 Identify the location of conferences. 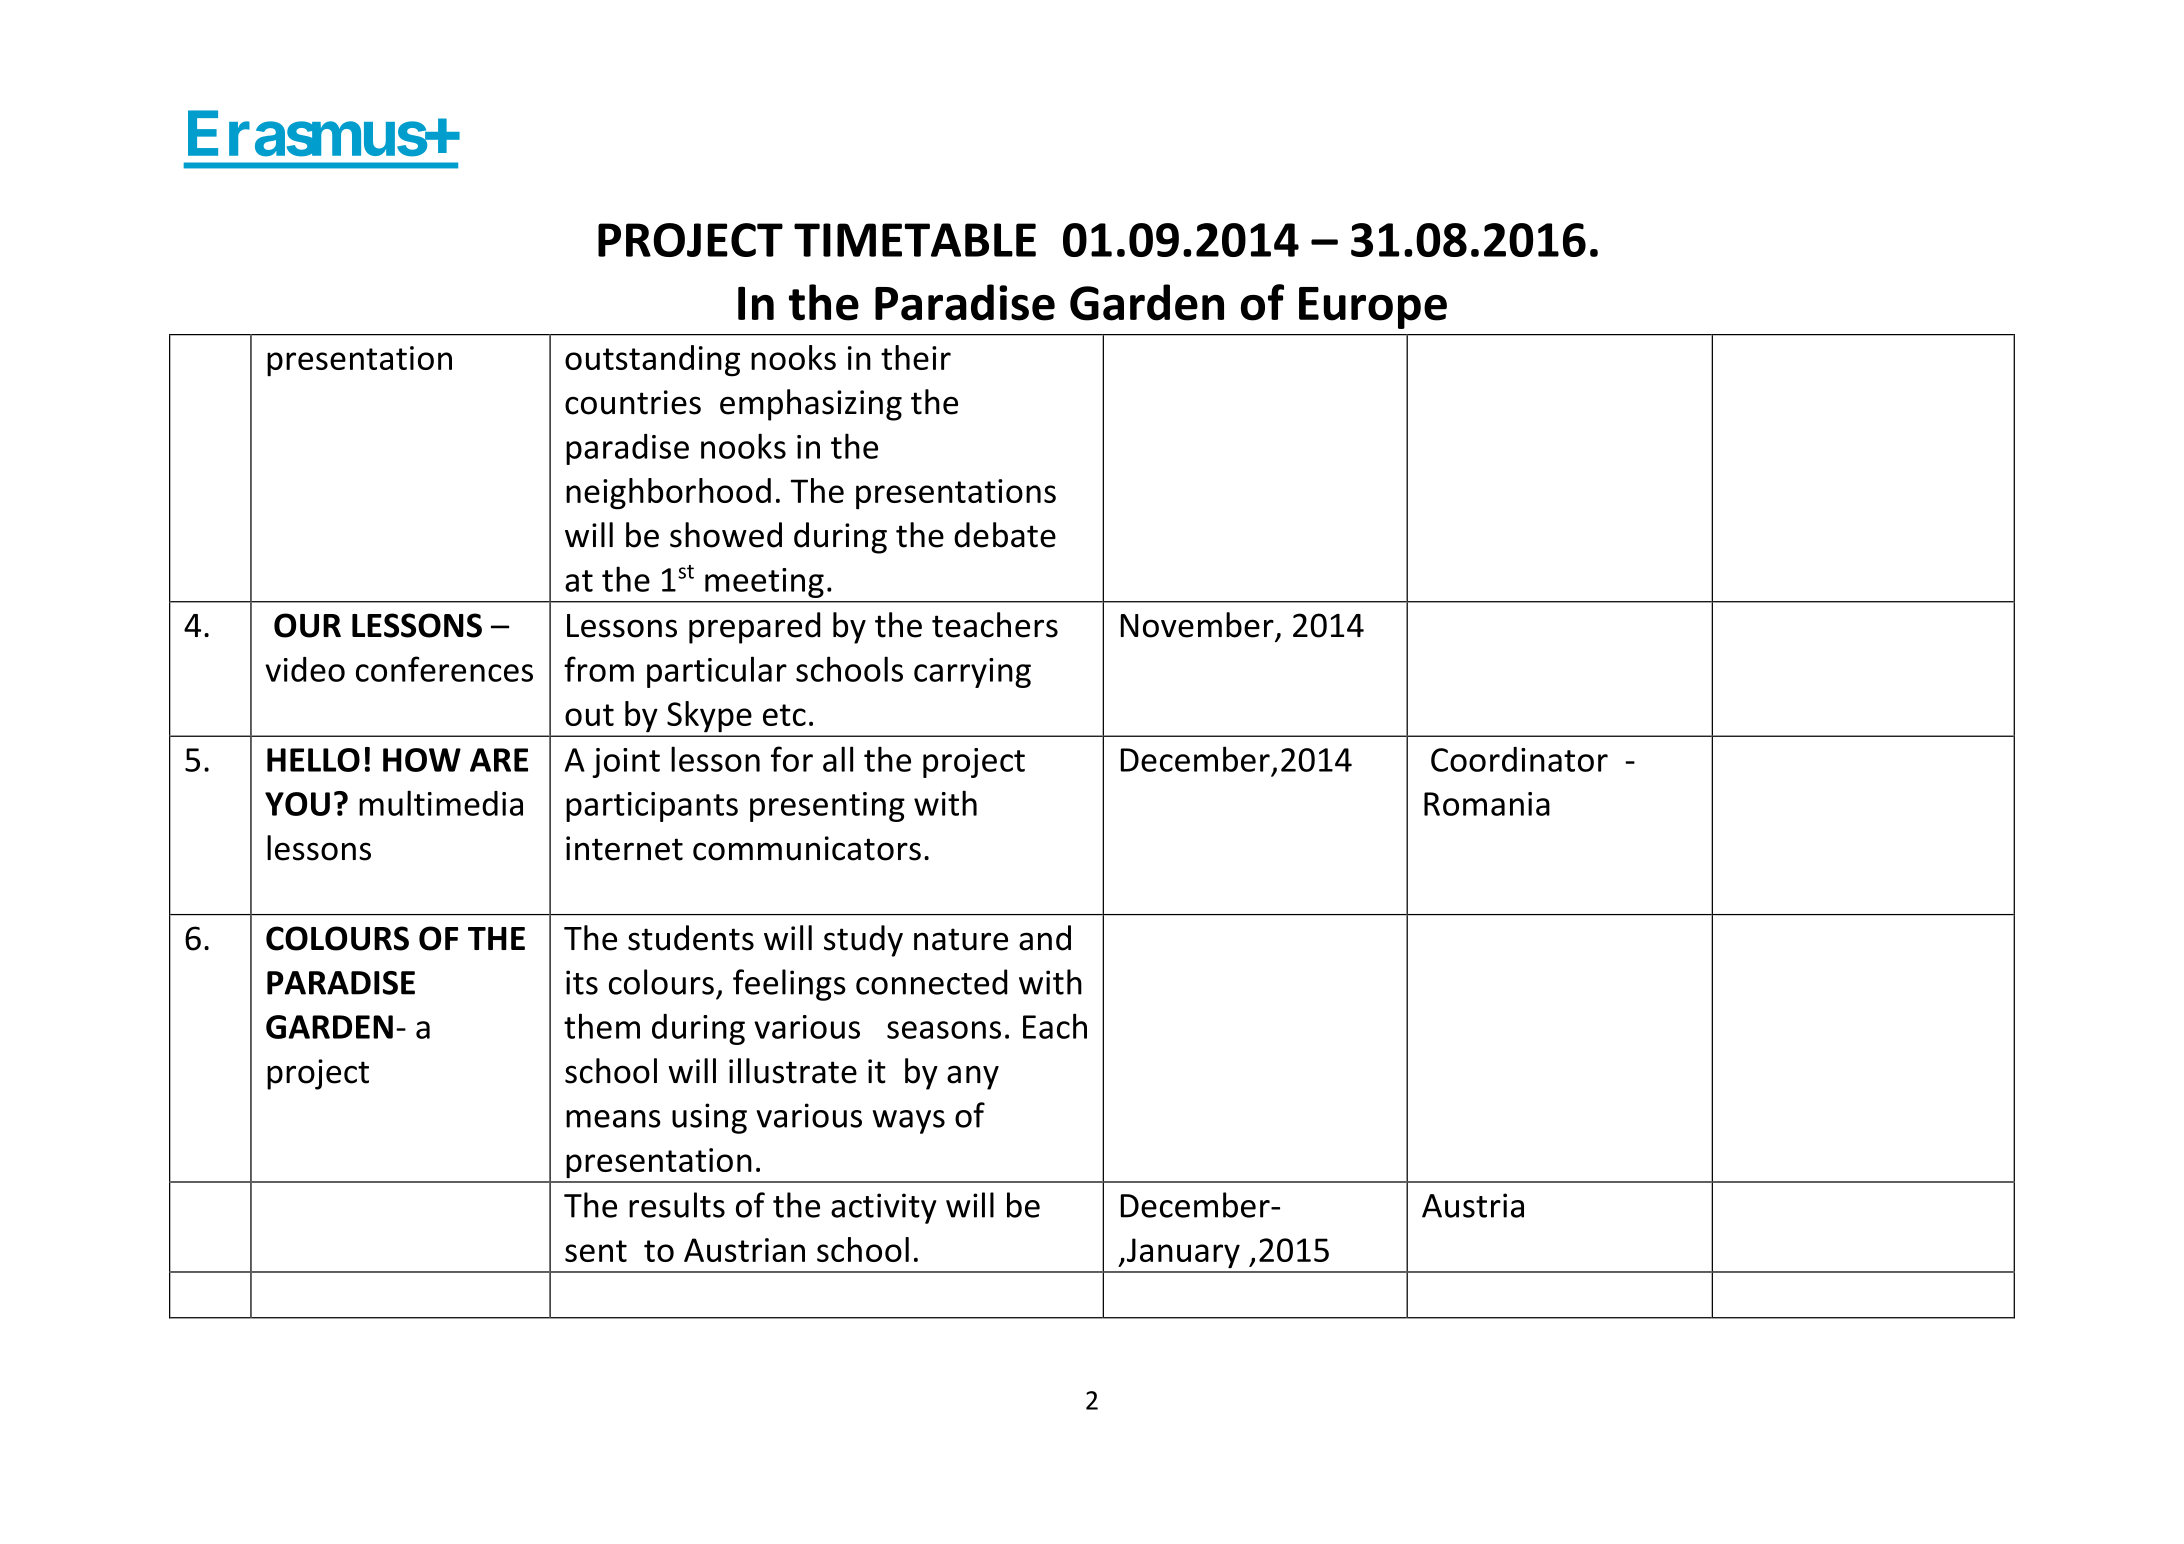
(444, 669).
